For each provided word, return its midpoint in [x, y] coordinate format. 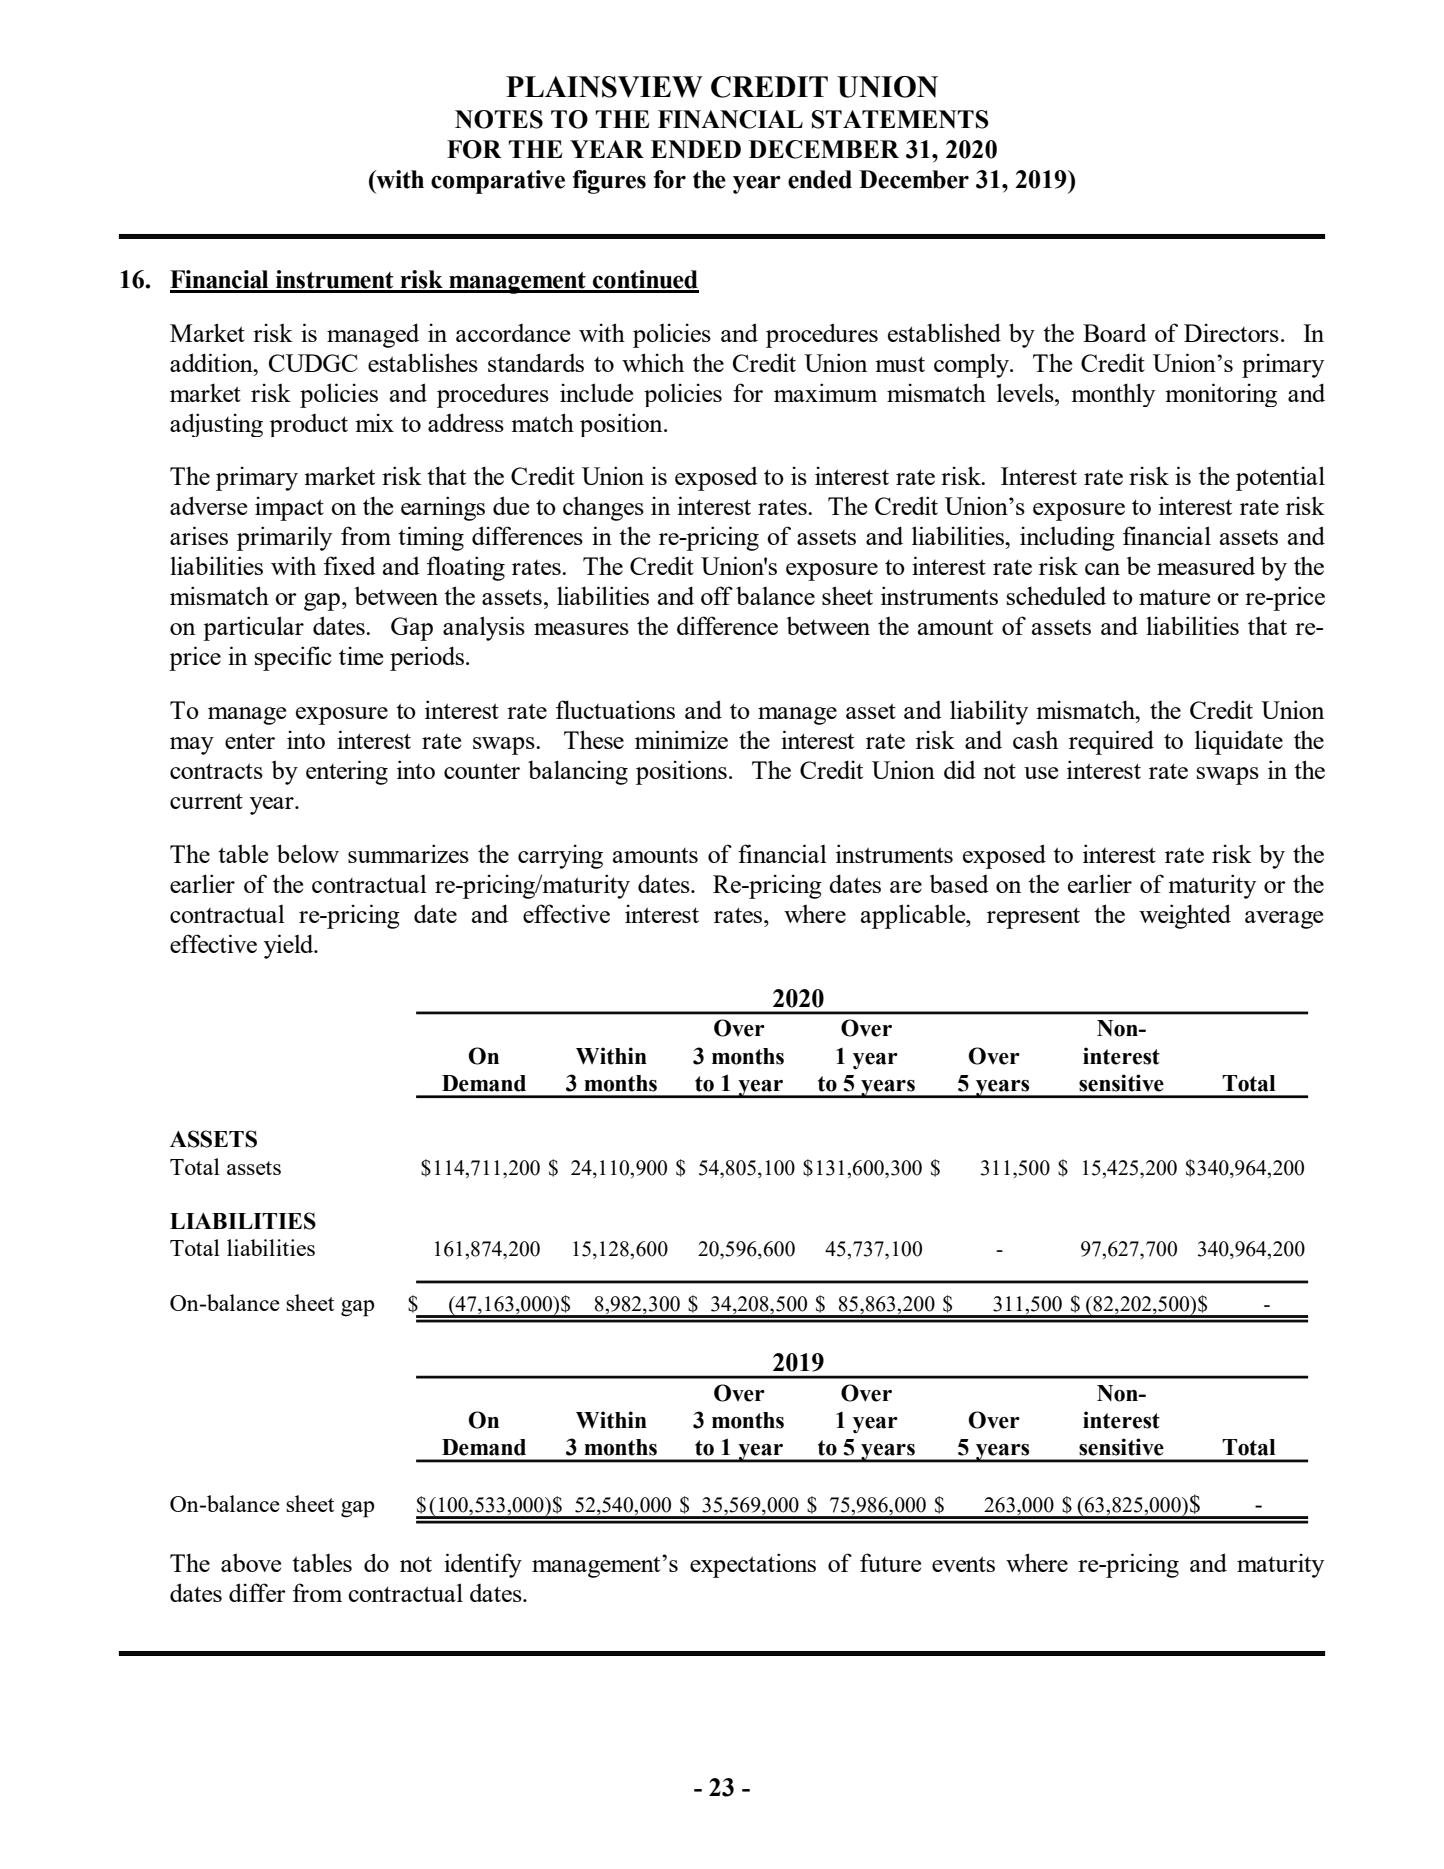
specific [293, 658]
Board [1115, 333]
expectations [753, 1565]
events [963, 1564]
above [251, 1562]
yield [290, 946]
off [717, 595]
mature [1174, 597]
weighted [1185, 916]
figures [609, 182]
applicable [914, 916]
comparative [498, 182]
